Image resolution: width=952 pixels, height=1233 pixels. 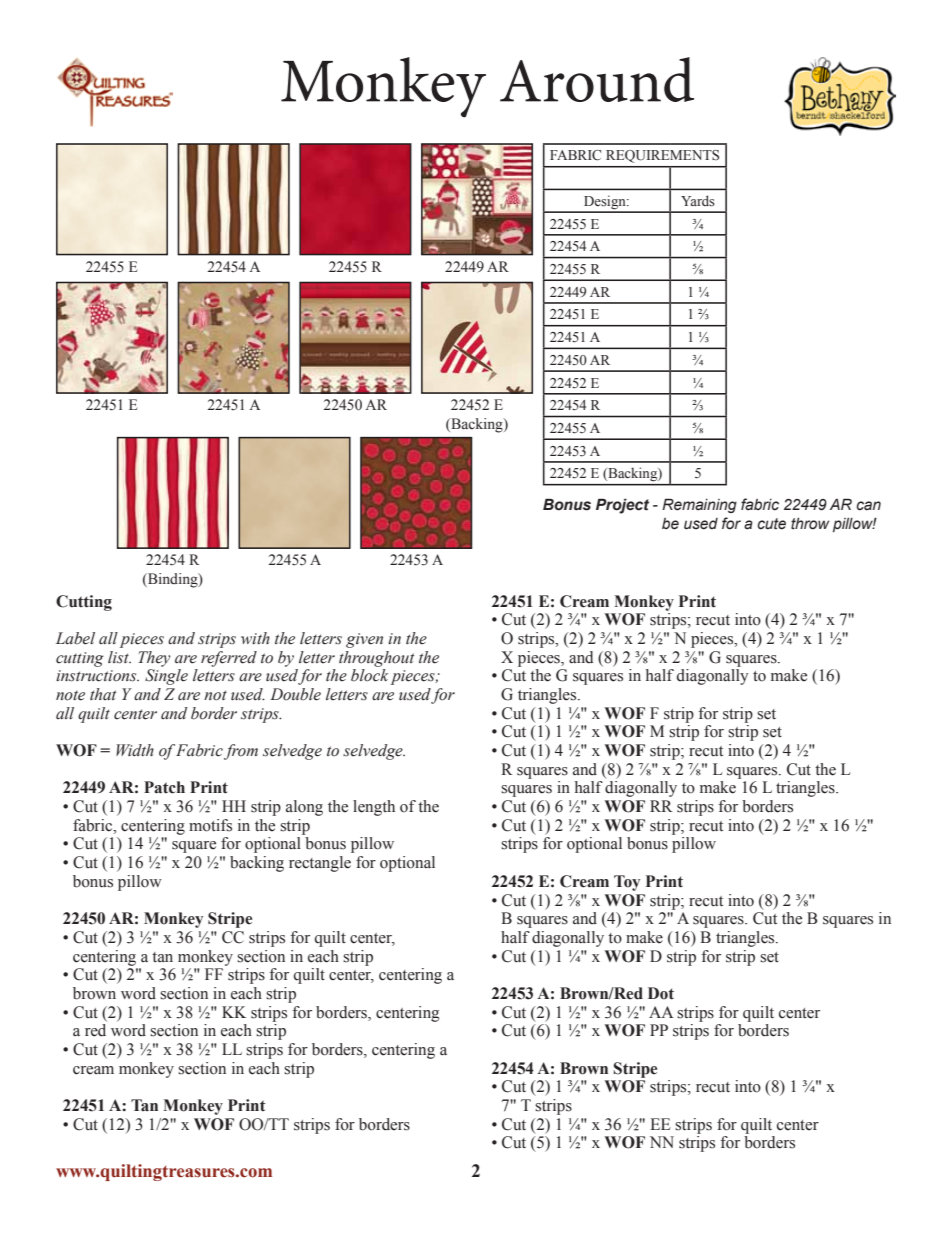 What do you see at coordinates (699, 505) in the screenshot?
I see `Remaining` at bounding box center [699, 505].
